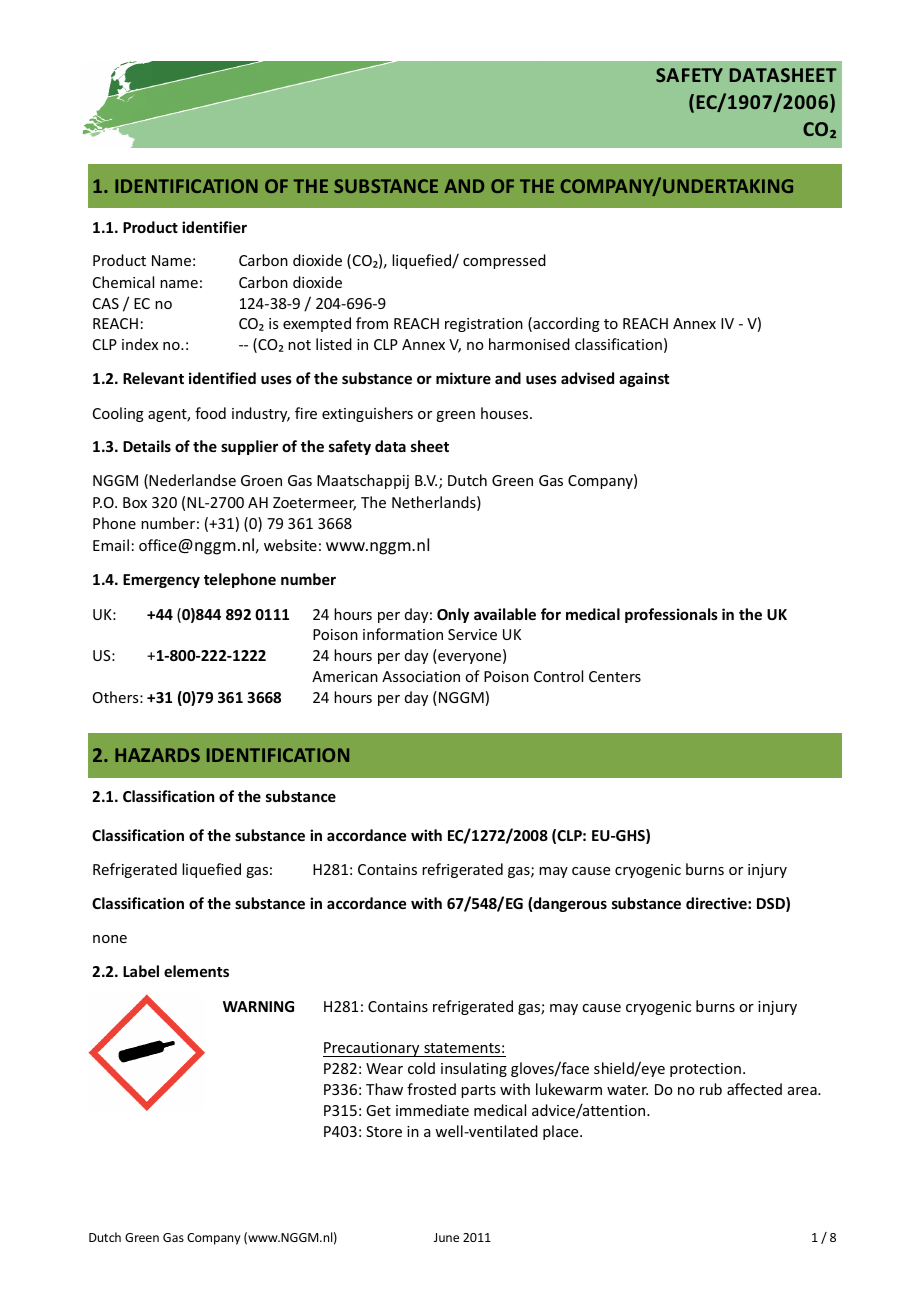 The height and width of the screenshot is (1308, 924). Describe the element at coordinates (644, 379) in the screenshot. I see `against` at that location.
